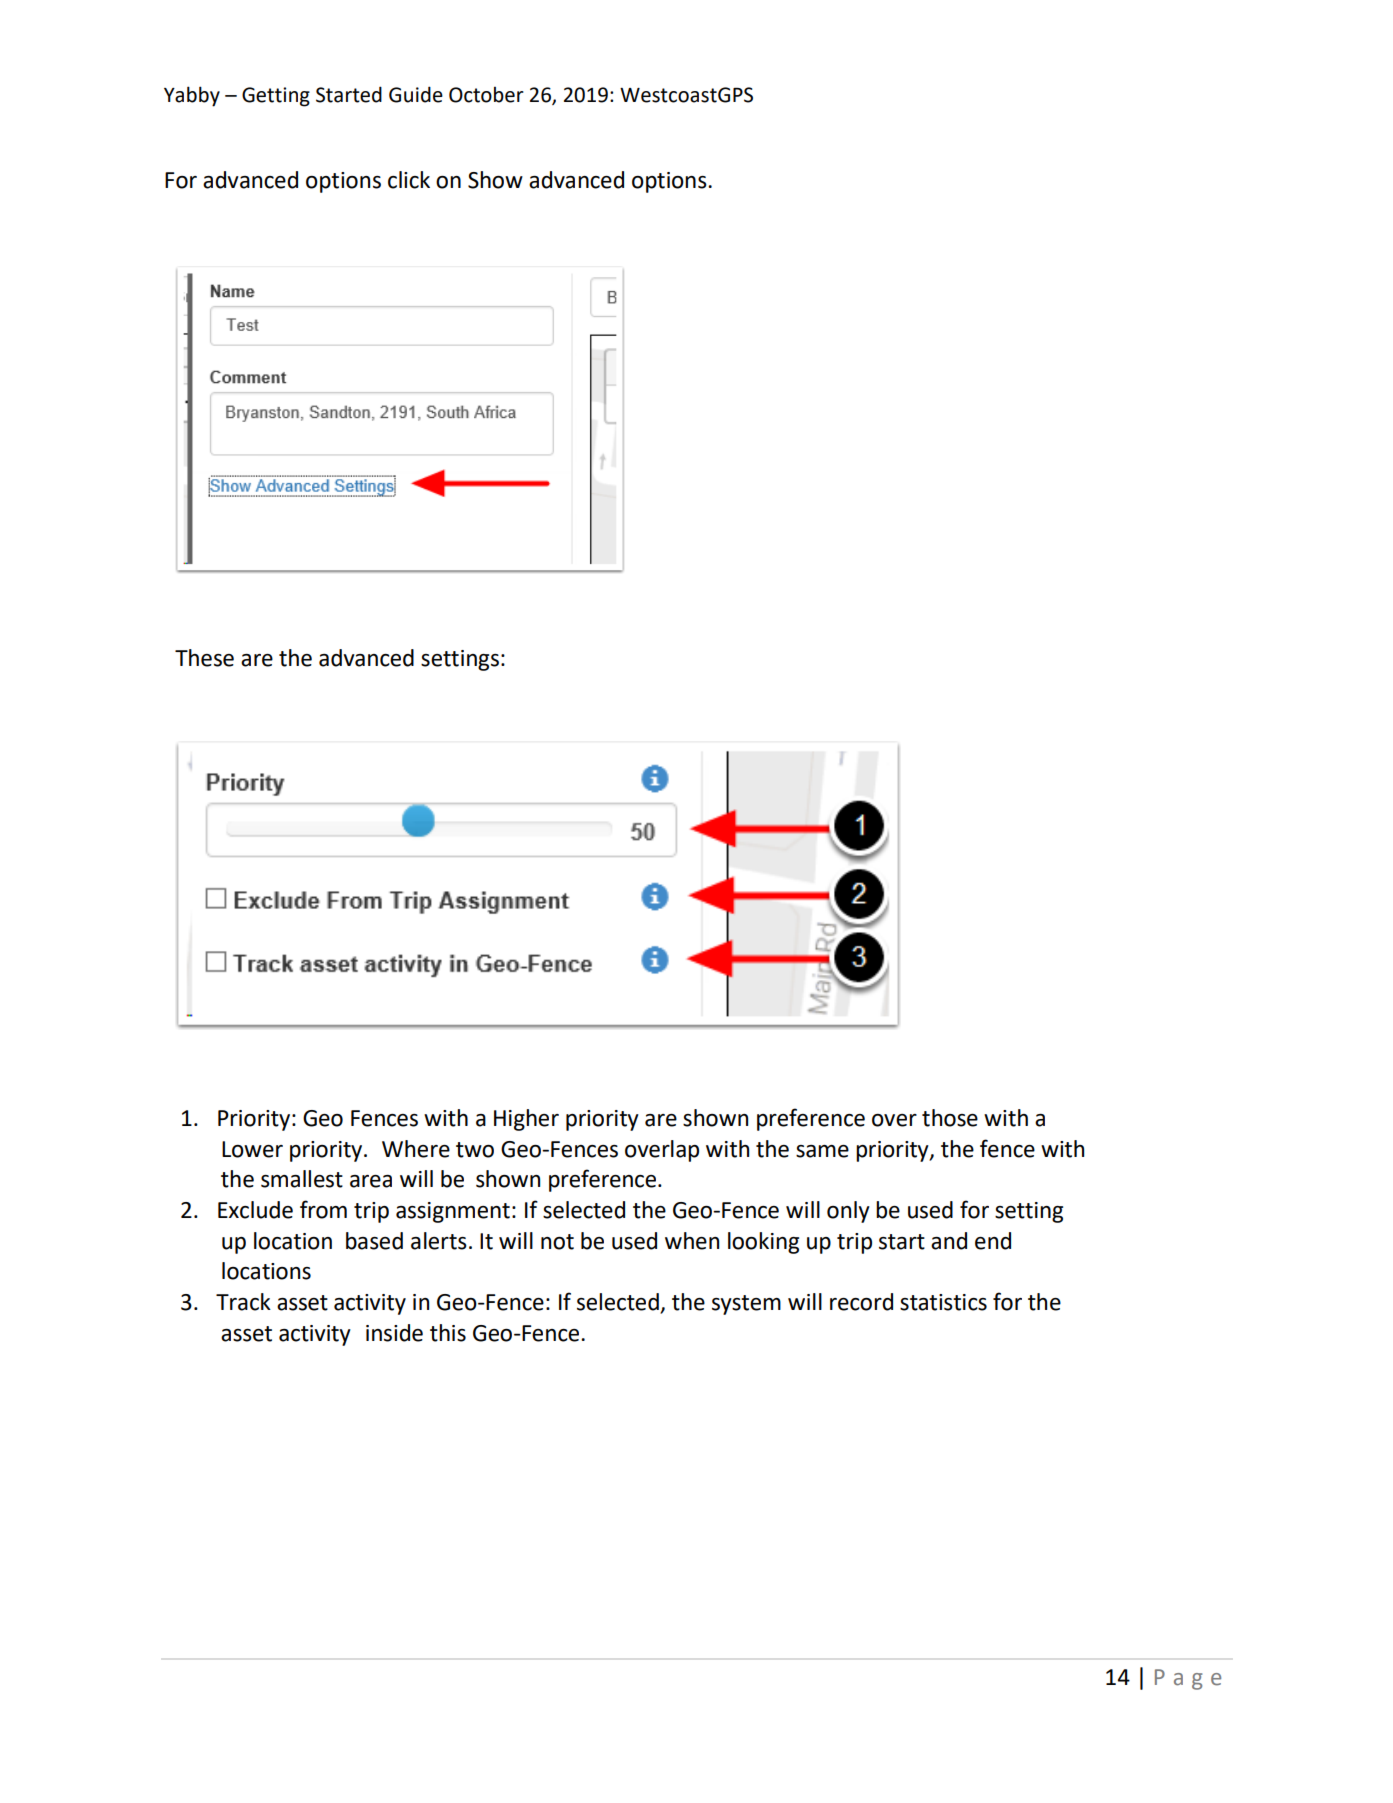 Image resolution: width=1393 pixels, height=1803 pixels. What do you see at coordinates (486, 95) in the screenshot?
I see `October` at bounding box center [486, 95].
